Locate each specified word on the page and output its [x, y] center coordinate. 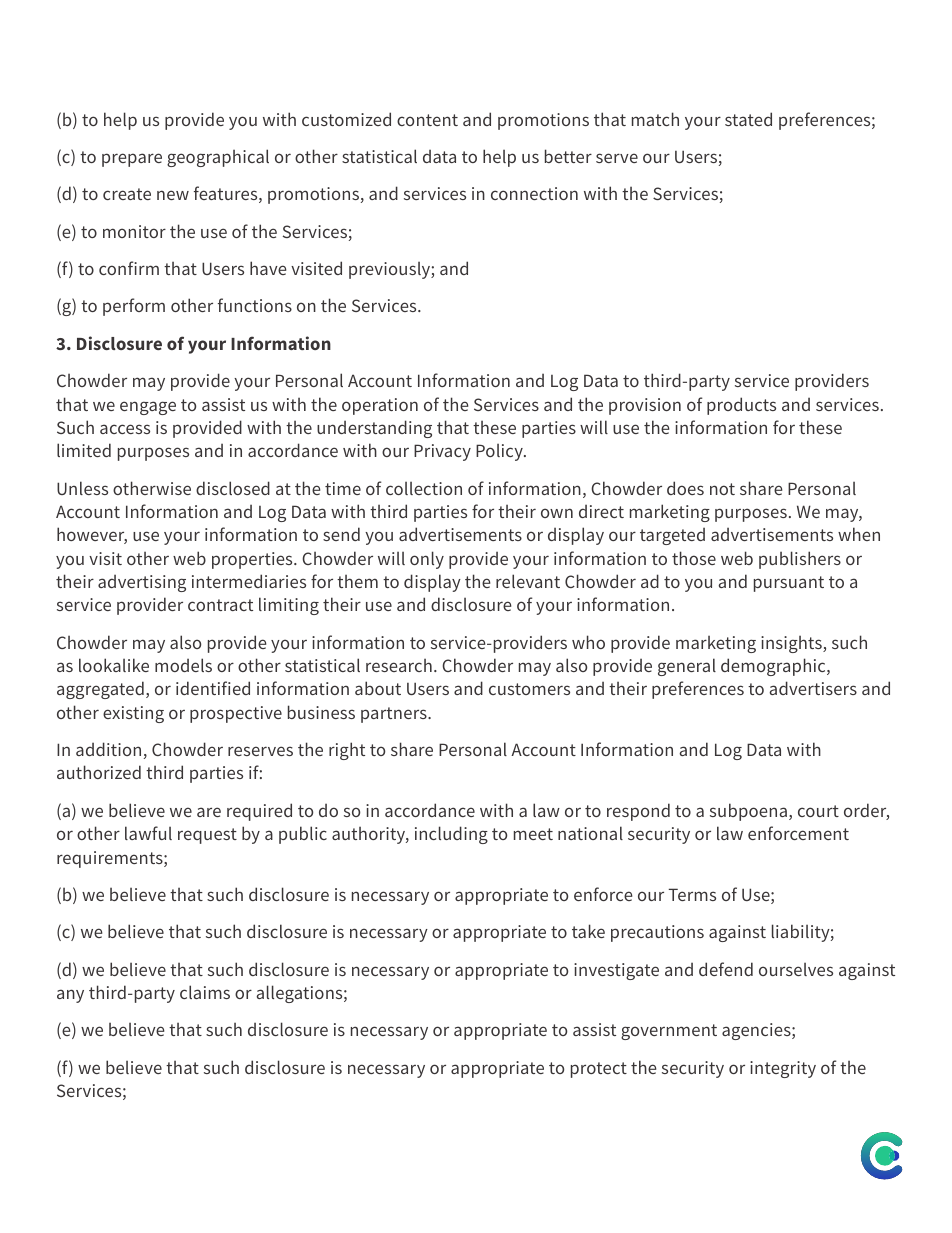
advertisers [813, 688]
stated [748, 119]
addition [108, 749]
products [741, 406]
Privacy [442, 452]
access [125, 429]
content [427, 120]
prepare [132, 160]
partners [395, 715]
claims [205, 992]
